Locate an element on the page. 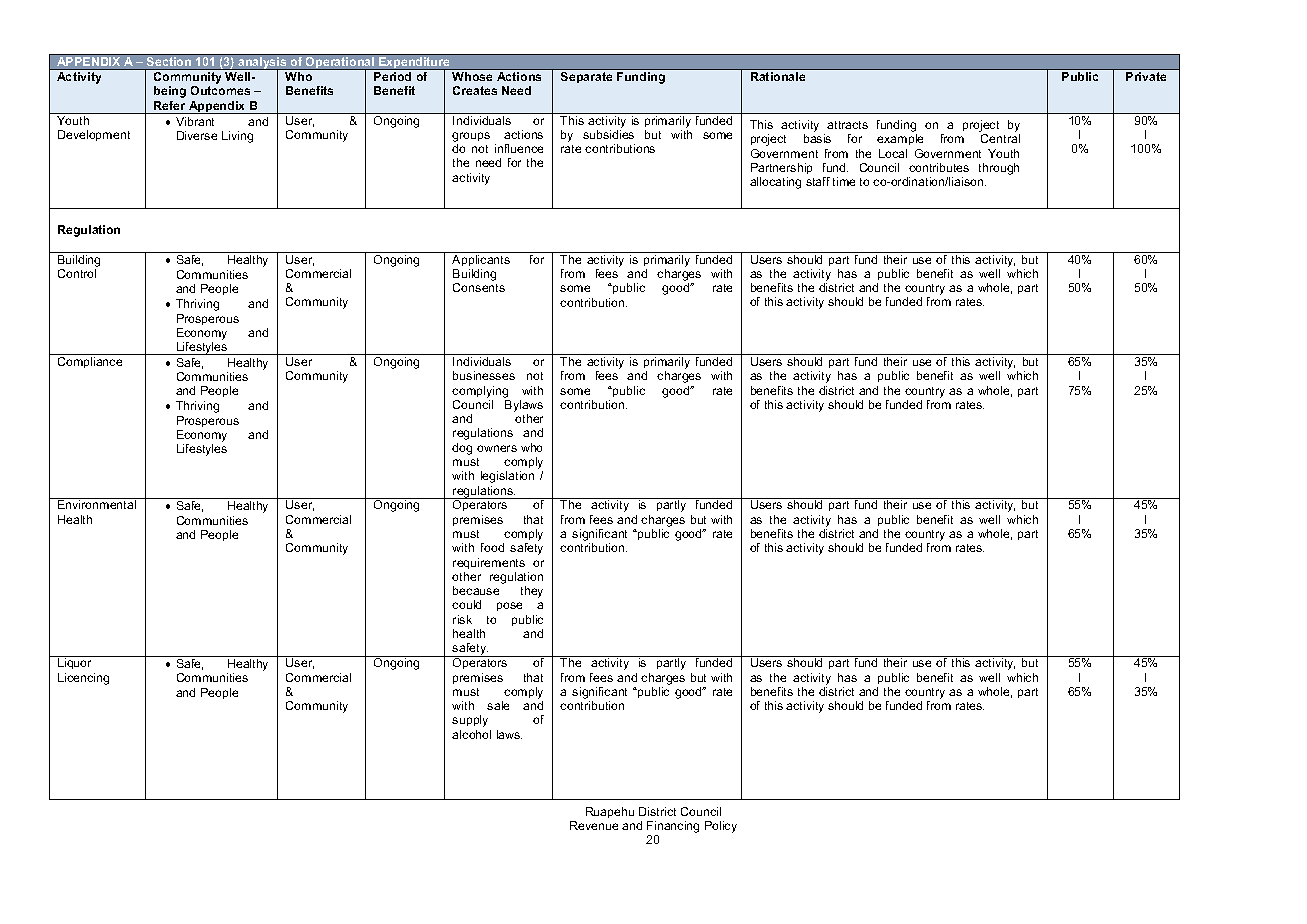  Control is located at coordinates (77, 273).
